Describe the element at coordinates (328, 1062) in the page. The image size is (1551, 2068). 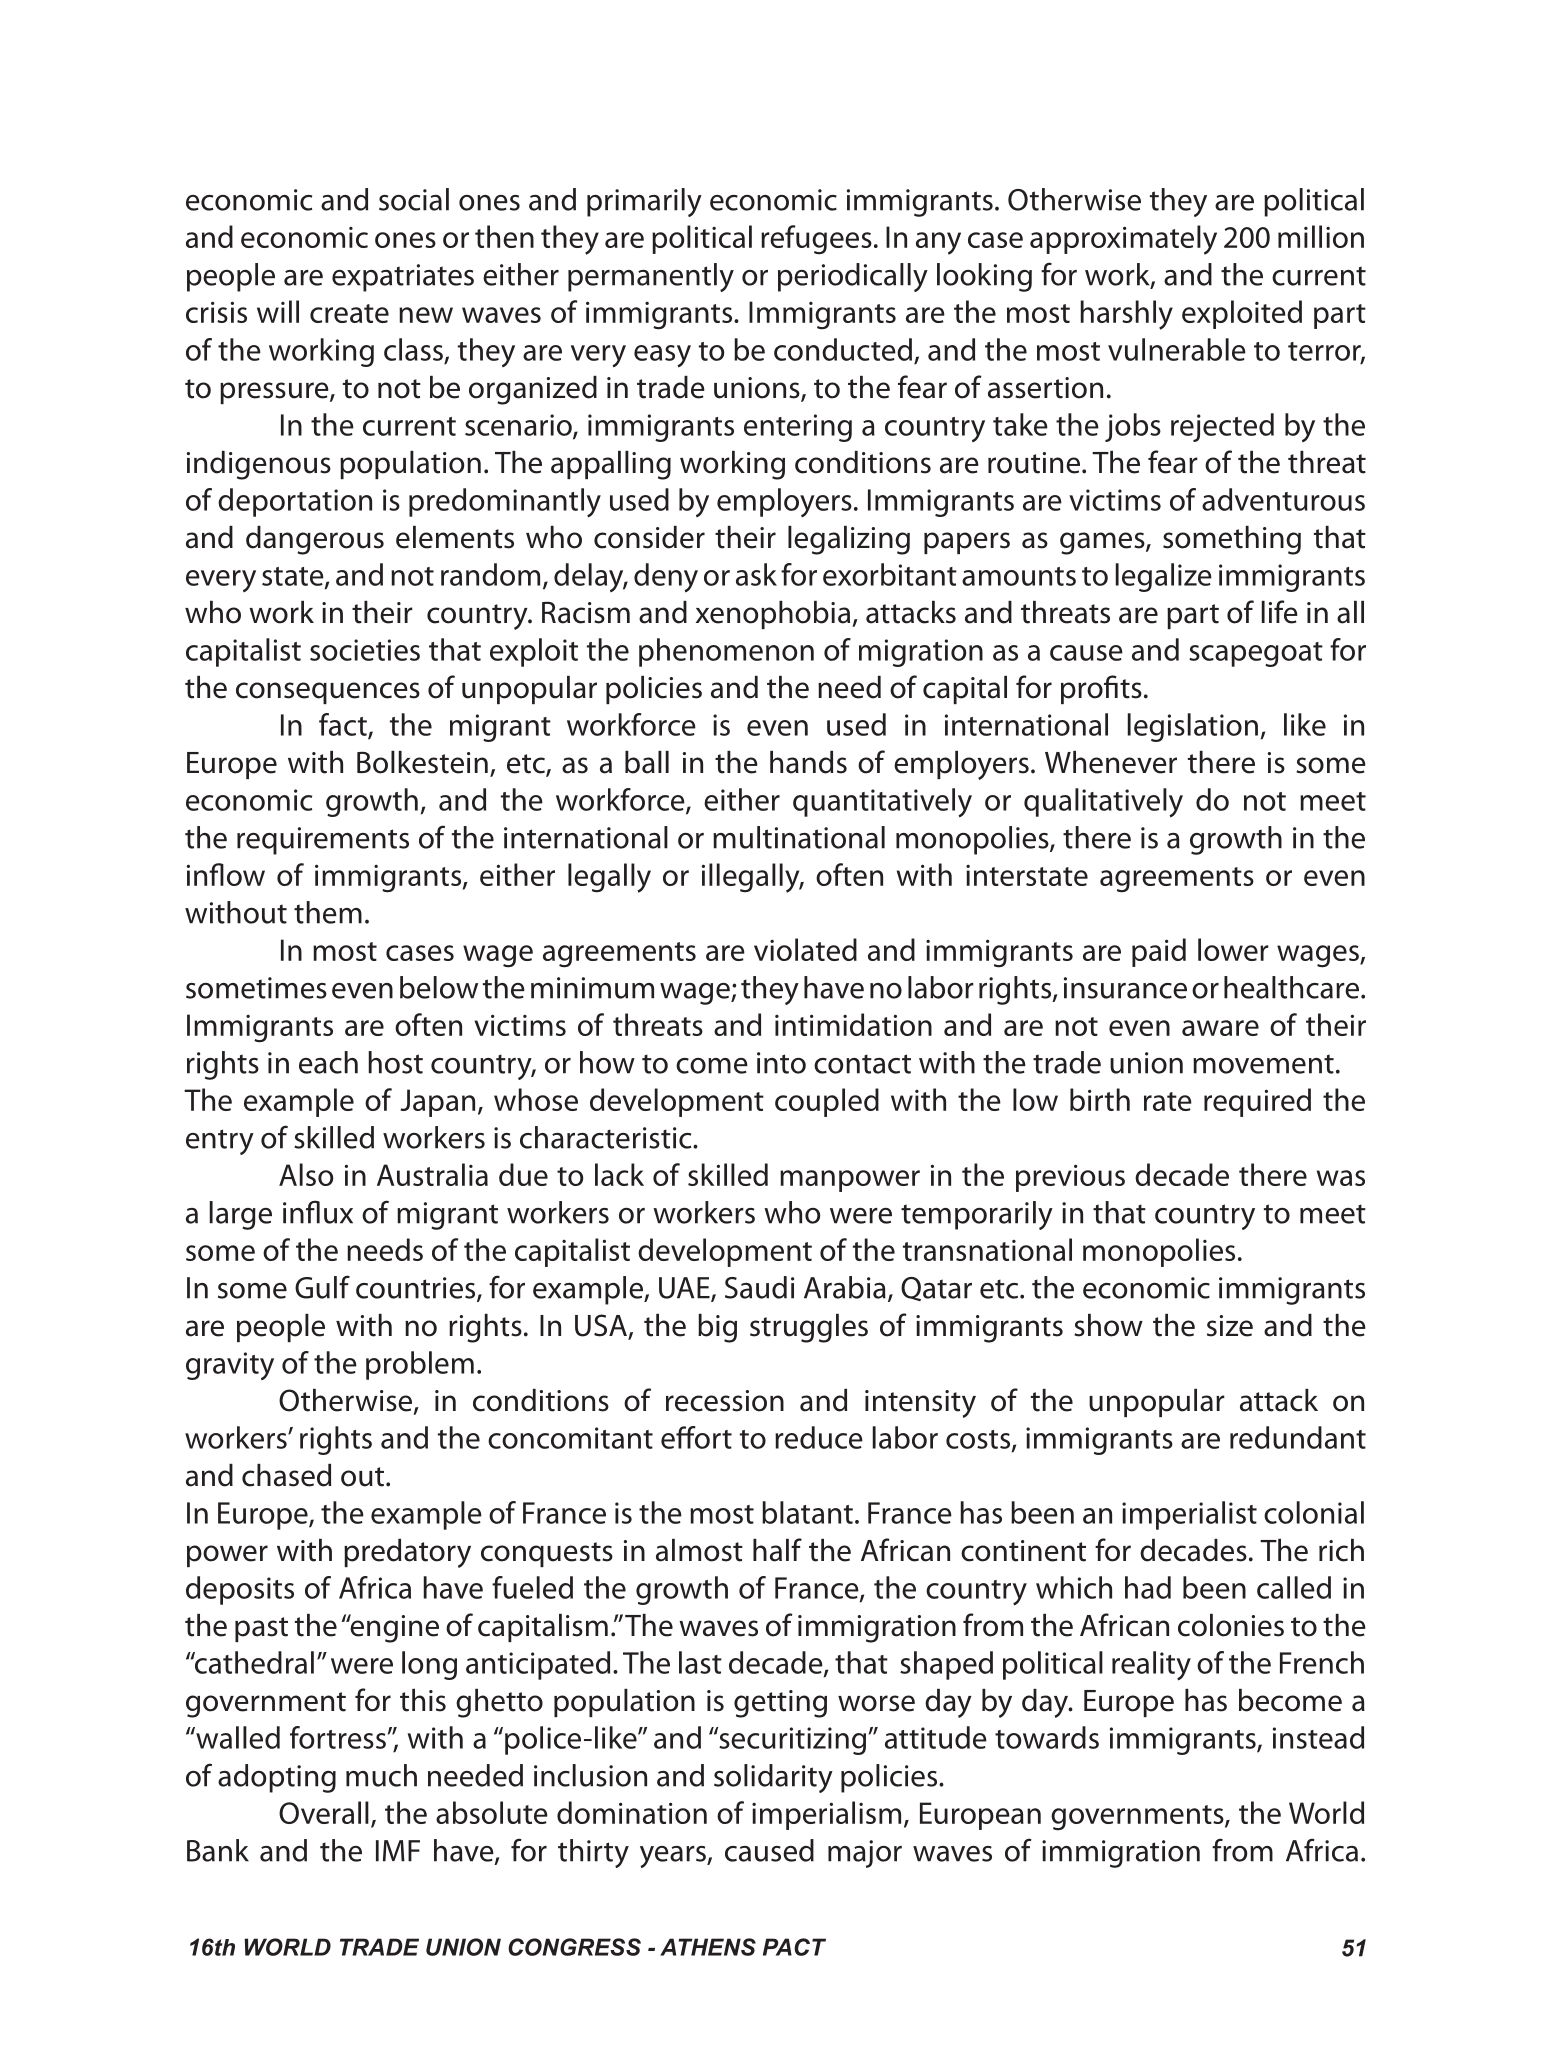
I see `each` at that location.
